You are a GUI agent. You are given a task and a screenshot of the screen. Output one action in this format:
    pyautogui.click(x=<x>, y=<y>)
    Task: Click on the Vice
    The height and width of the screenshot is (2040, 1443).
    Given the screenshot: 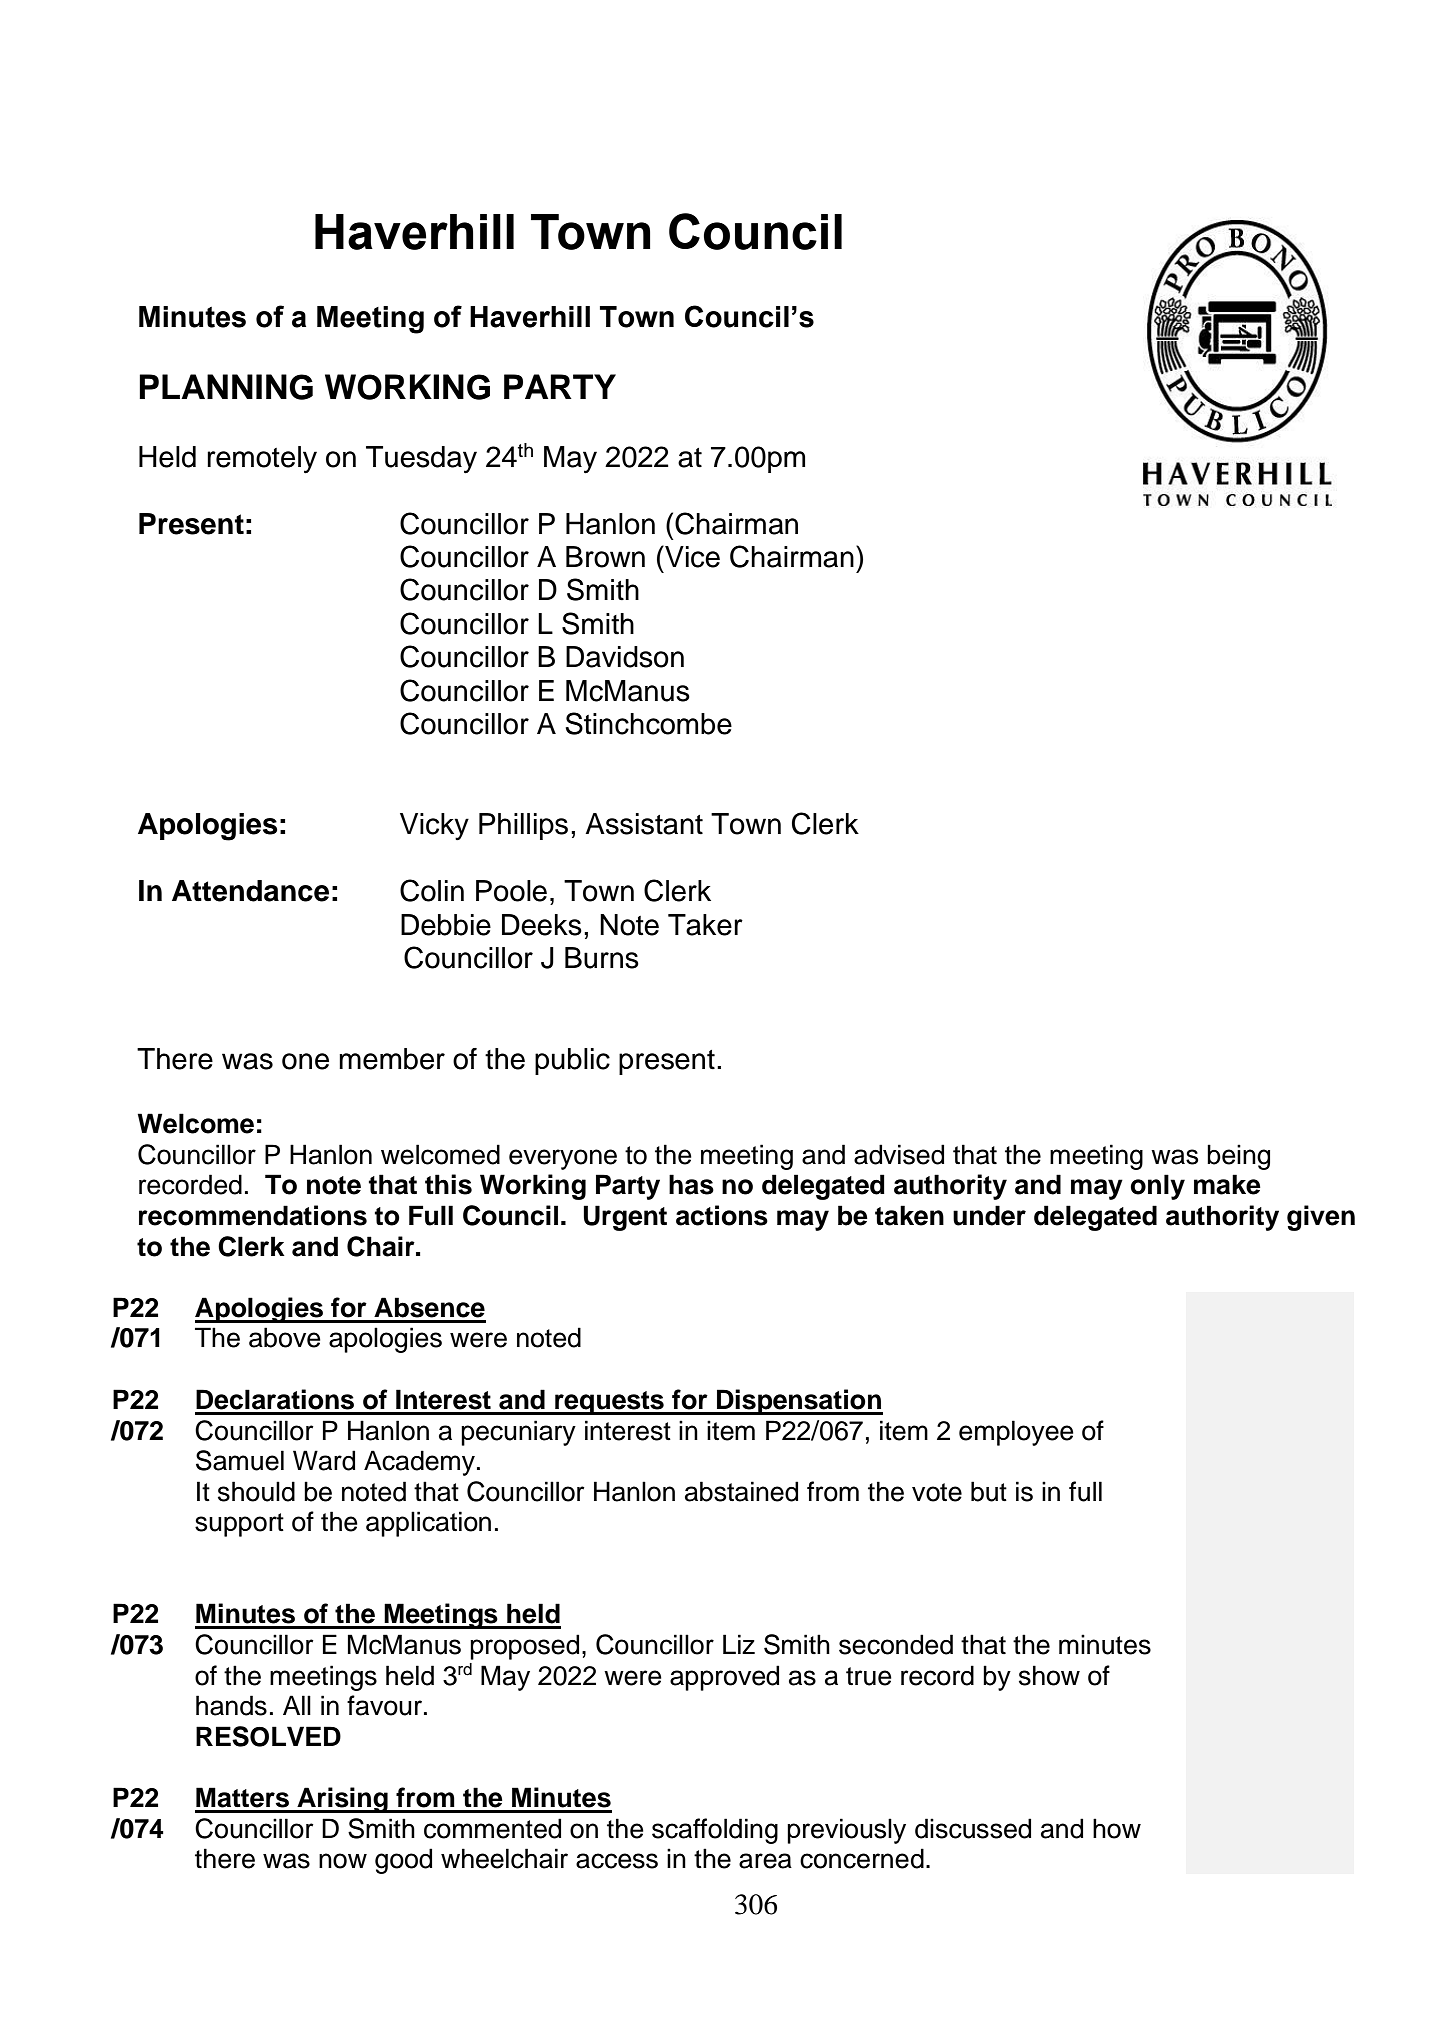 What is the action you would take?
    pyautogui.click(x=691, y=556)
